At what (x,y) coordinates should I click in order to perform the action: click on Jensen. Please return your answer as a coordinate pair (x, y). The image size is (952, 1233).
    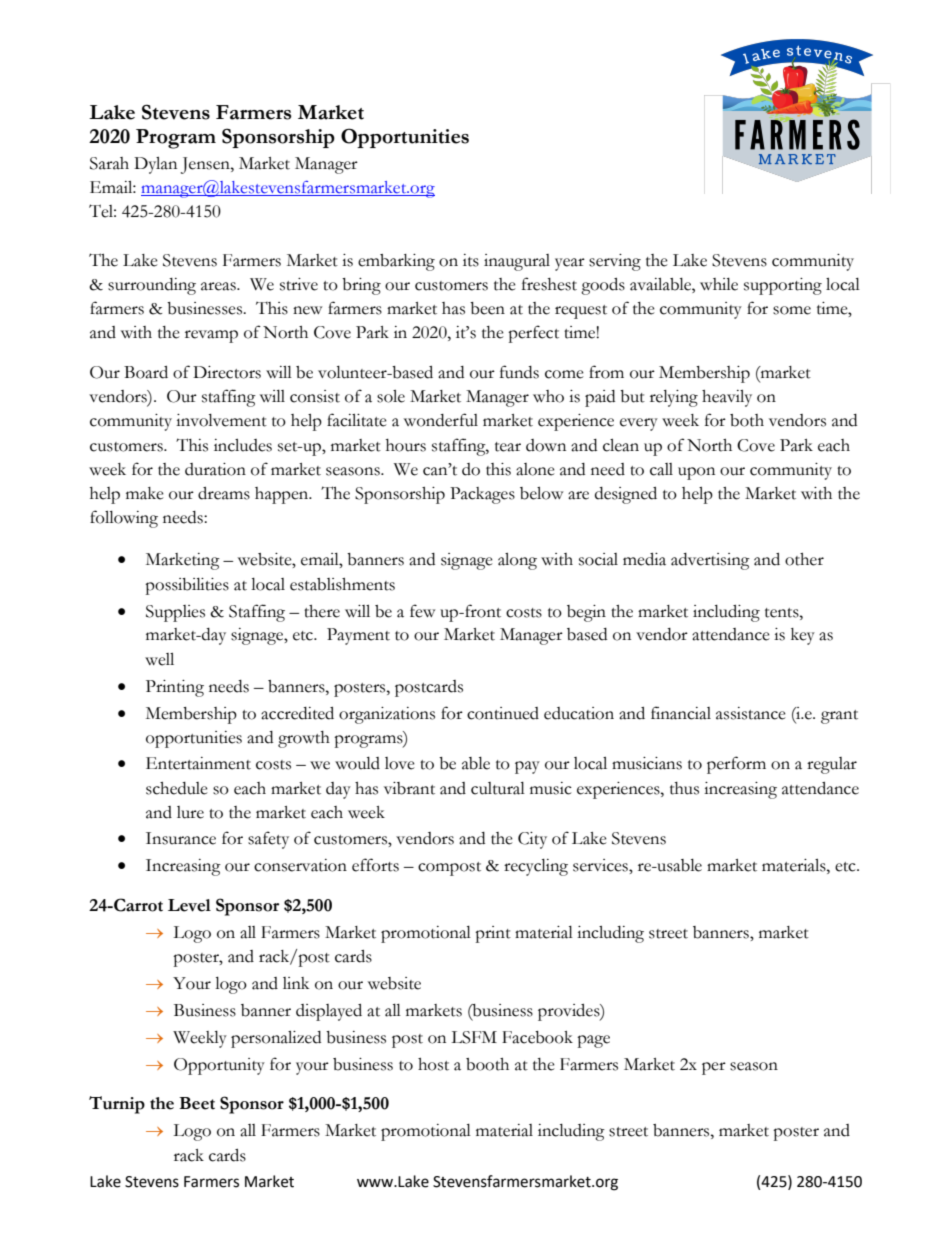
    Looking at the image, I should click on (206, 165).
